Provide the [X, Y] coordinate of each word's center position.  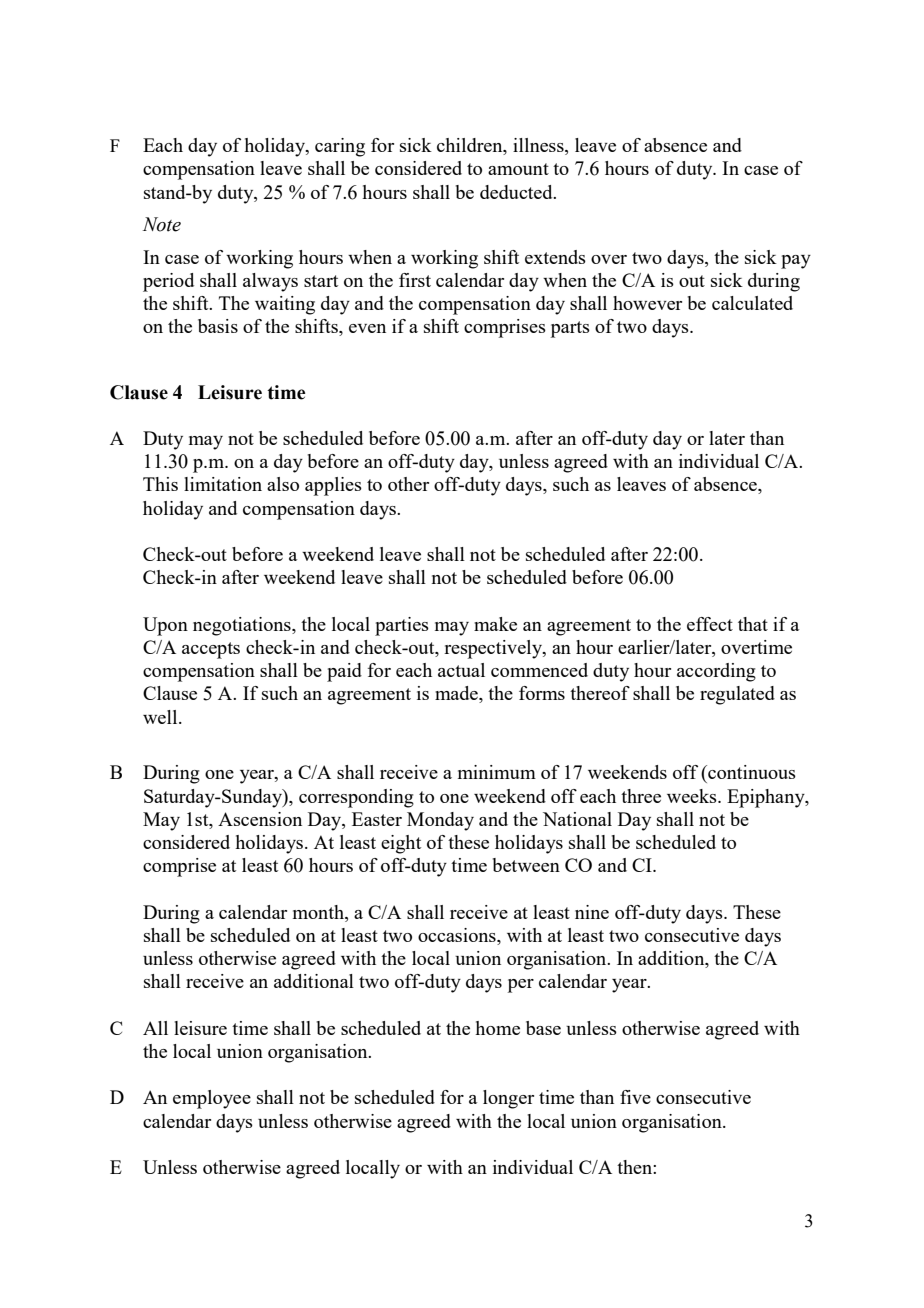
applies [333, 486]
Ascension [260, 819]
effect [710, 624]
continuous [751, 772]
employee [212, 1099]
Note [162, 224]
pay [796, 262]
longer [508, 1099]
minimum [497, 772]
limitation [223, 484]
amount [518, 169]
